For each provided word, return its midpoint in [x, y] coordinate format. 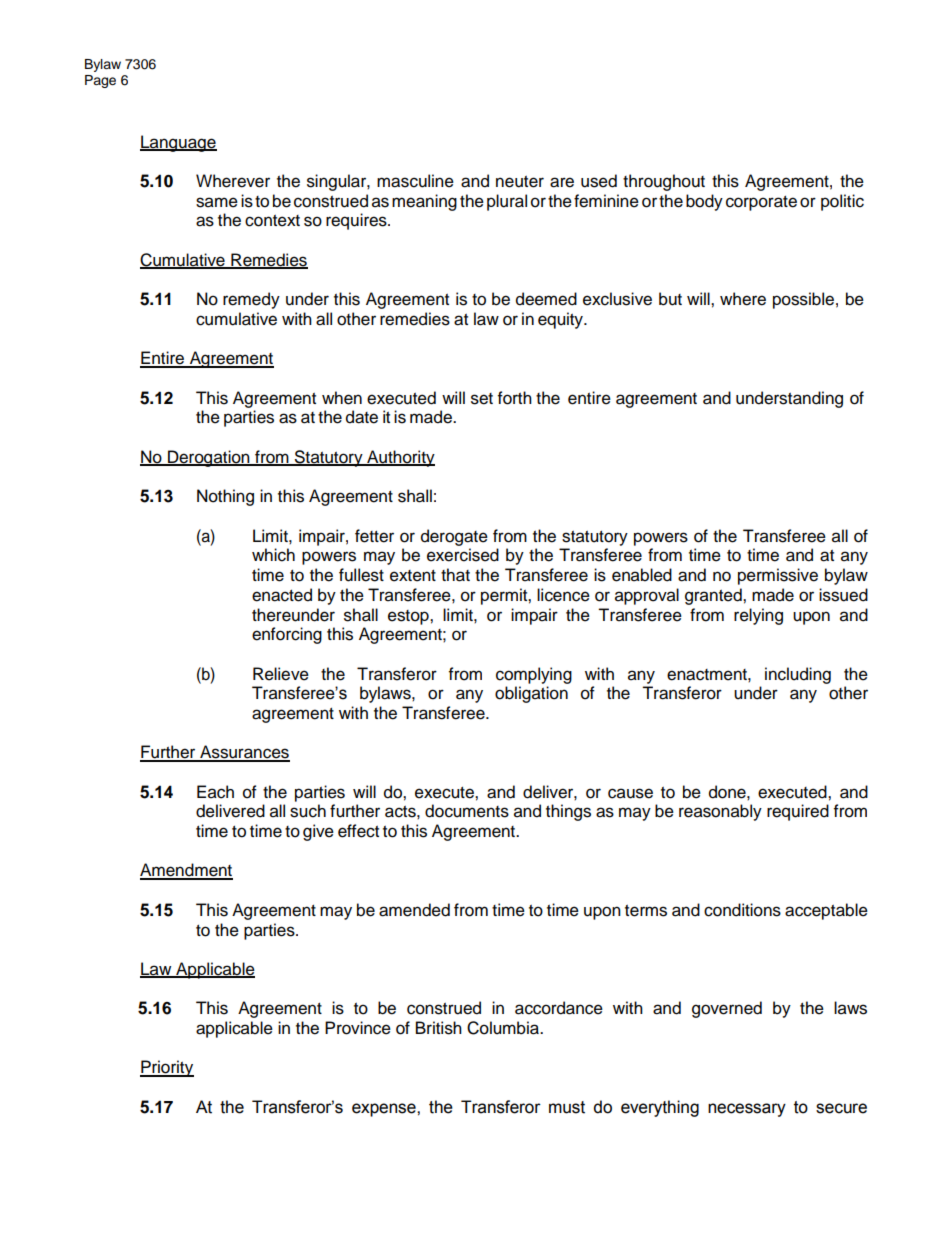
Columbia [504, 1028]
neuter [520, 182]
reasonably [720, 812]
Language [178, 143]
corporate [761, 203]
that [455, 575]
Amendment [186, 871]
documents [467, 811]
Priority [167, 1068]
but [670, 299]
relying [758, 616]
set [482, 399]
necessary [747, 1110]
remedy [251, 300]
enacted [282, 595]
